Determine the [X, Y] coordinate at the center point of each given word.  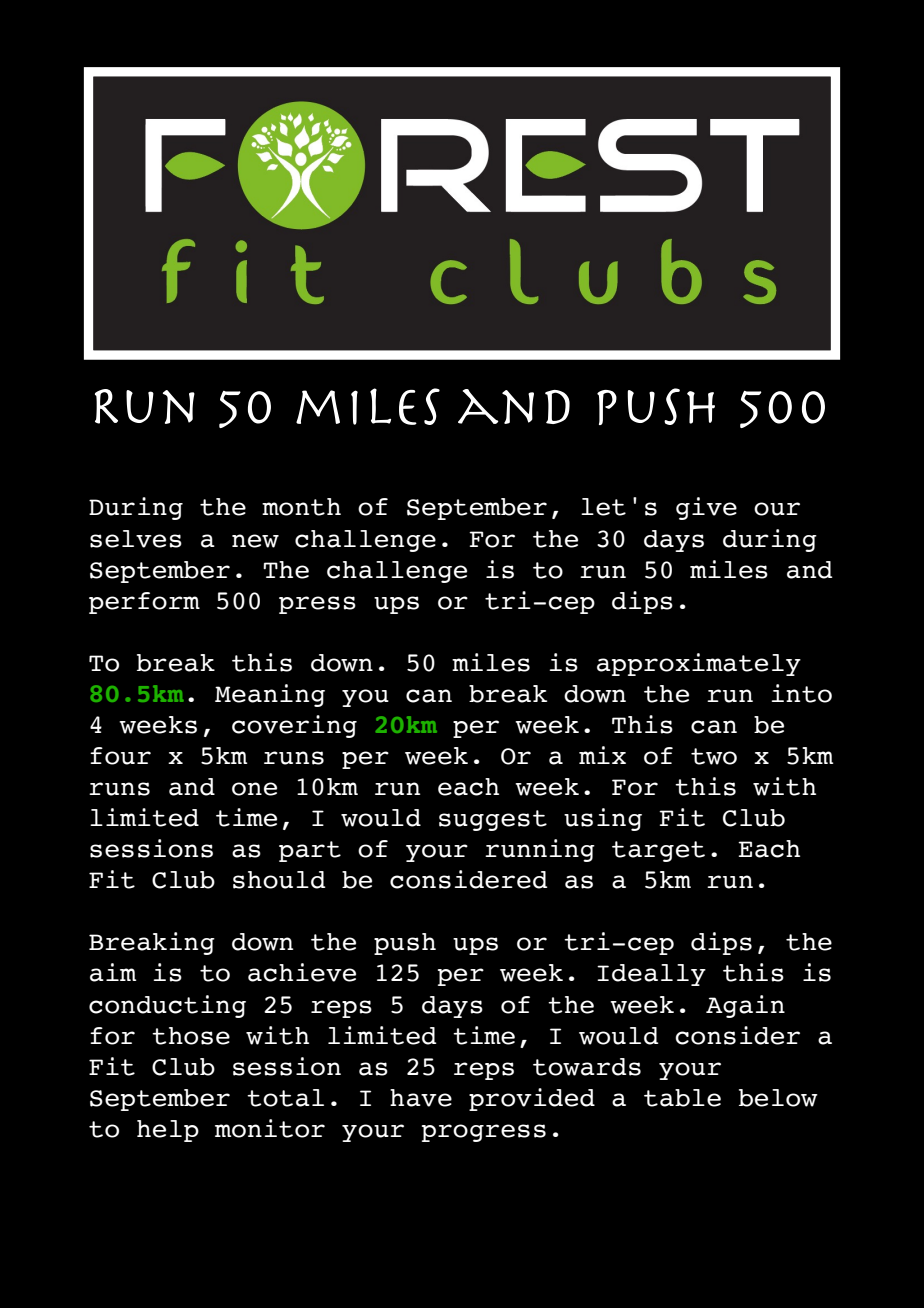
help [168, 1131]
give [706, 508]
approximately [699, 664]
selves [136, 539]
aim [113, 972]
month [301, 507]
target [658, 851]
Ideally [651, 975]
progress [484, 1133]
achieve [302, 972]
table [682, 1098]
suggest [493, 820]
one [254, 789]
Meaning [270, 695]
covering [294, 726]
